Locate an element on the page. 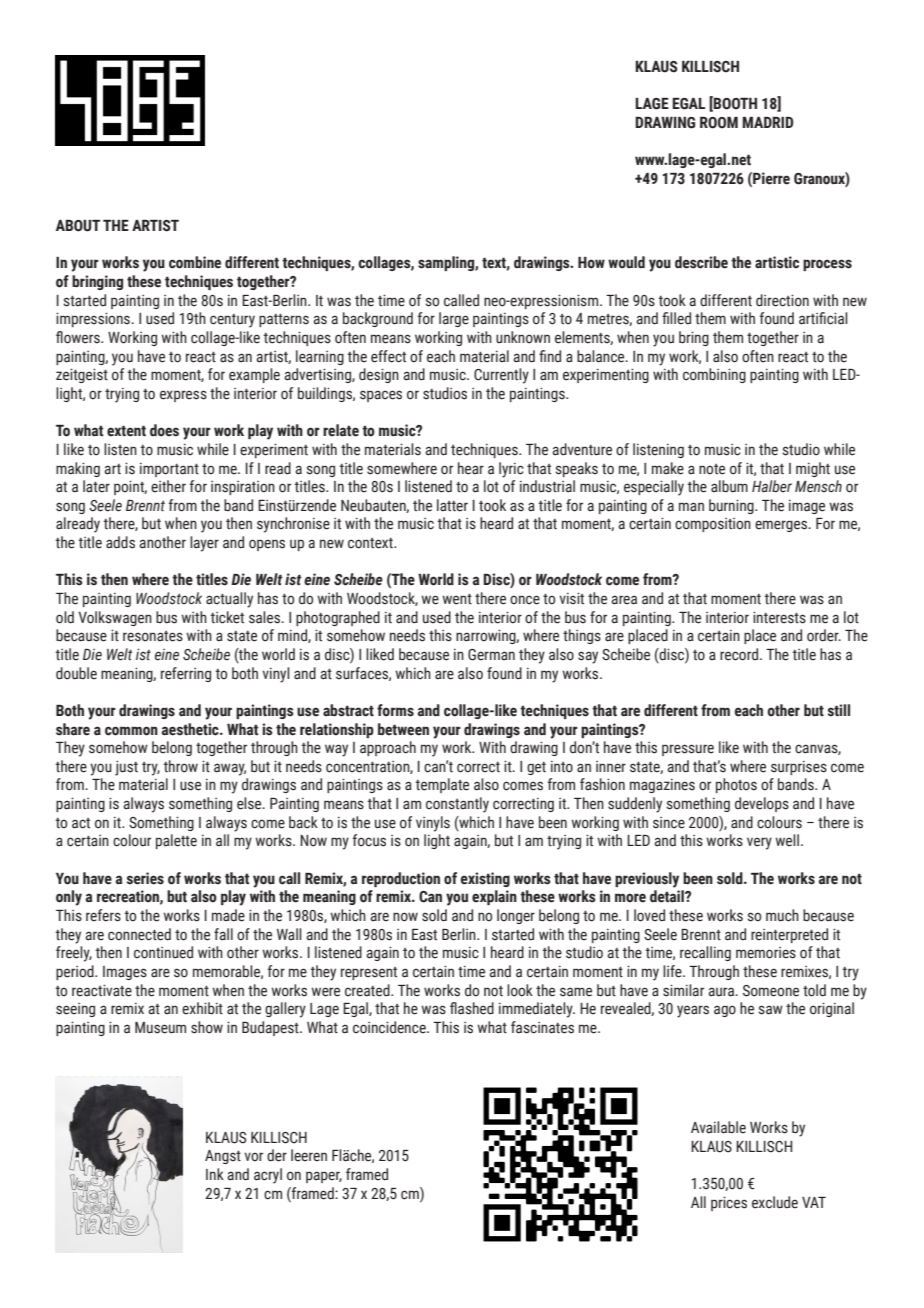 The height and width of the image is (1308, 924). latter is located at coordinates (452, 505).
